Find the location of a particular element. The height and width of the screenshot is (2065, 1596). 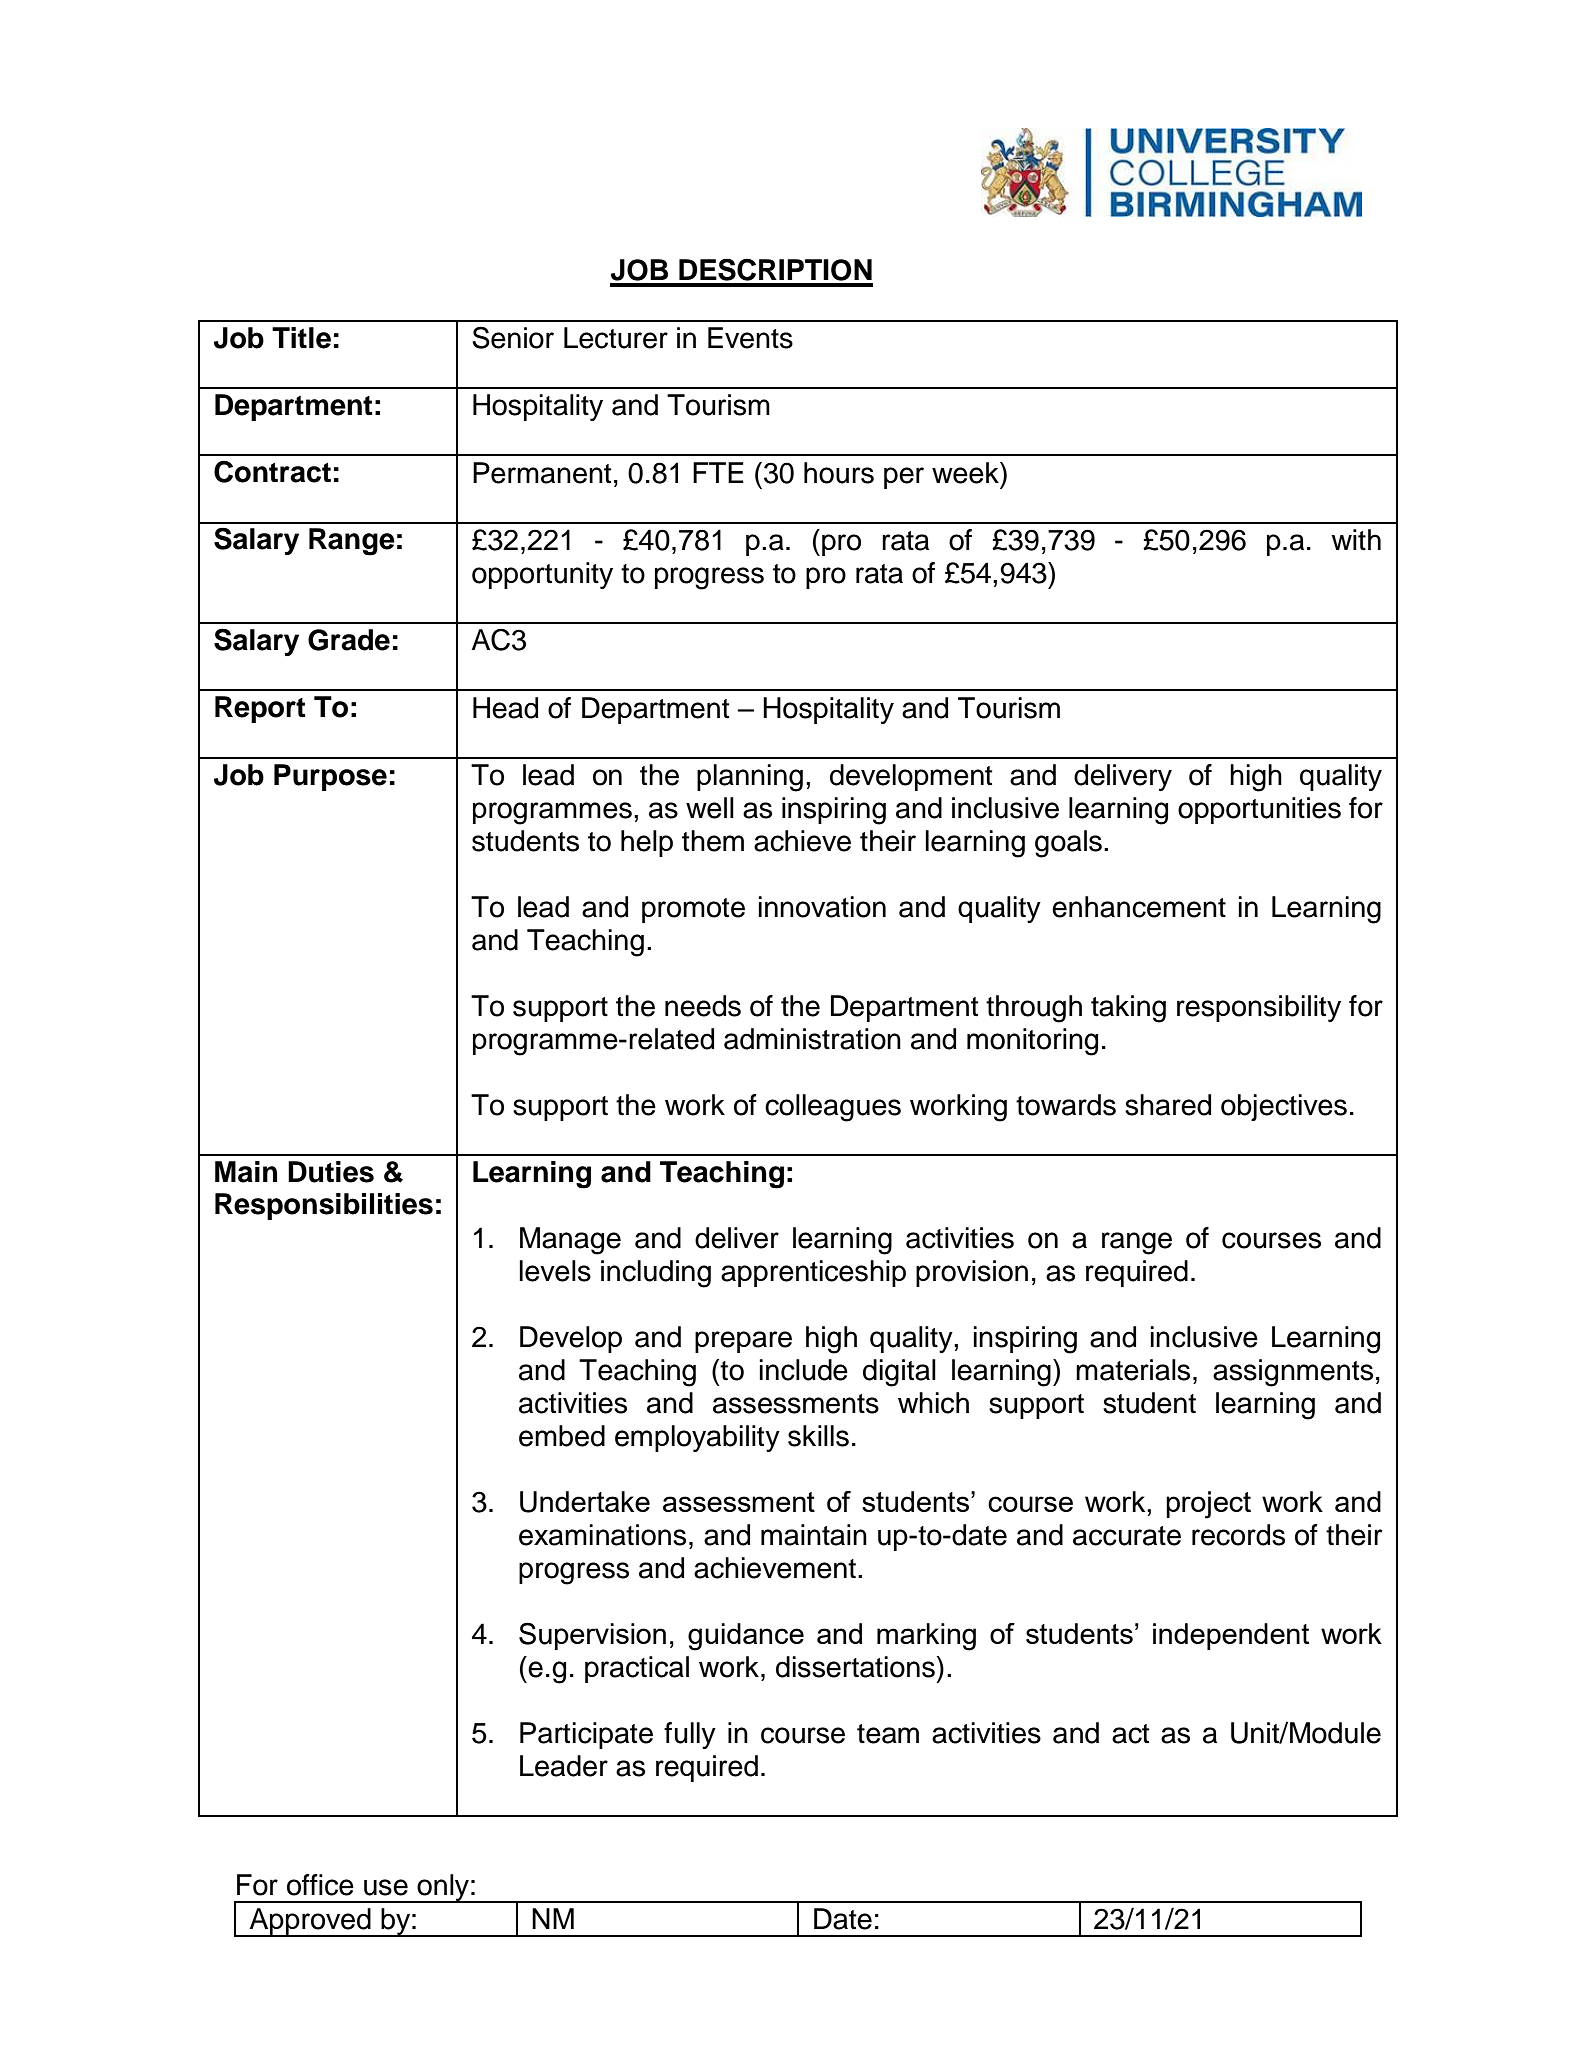

independent is located at coordinates (1231, 1636).
